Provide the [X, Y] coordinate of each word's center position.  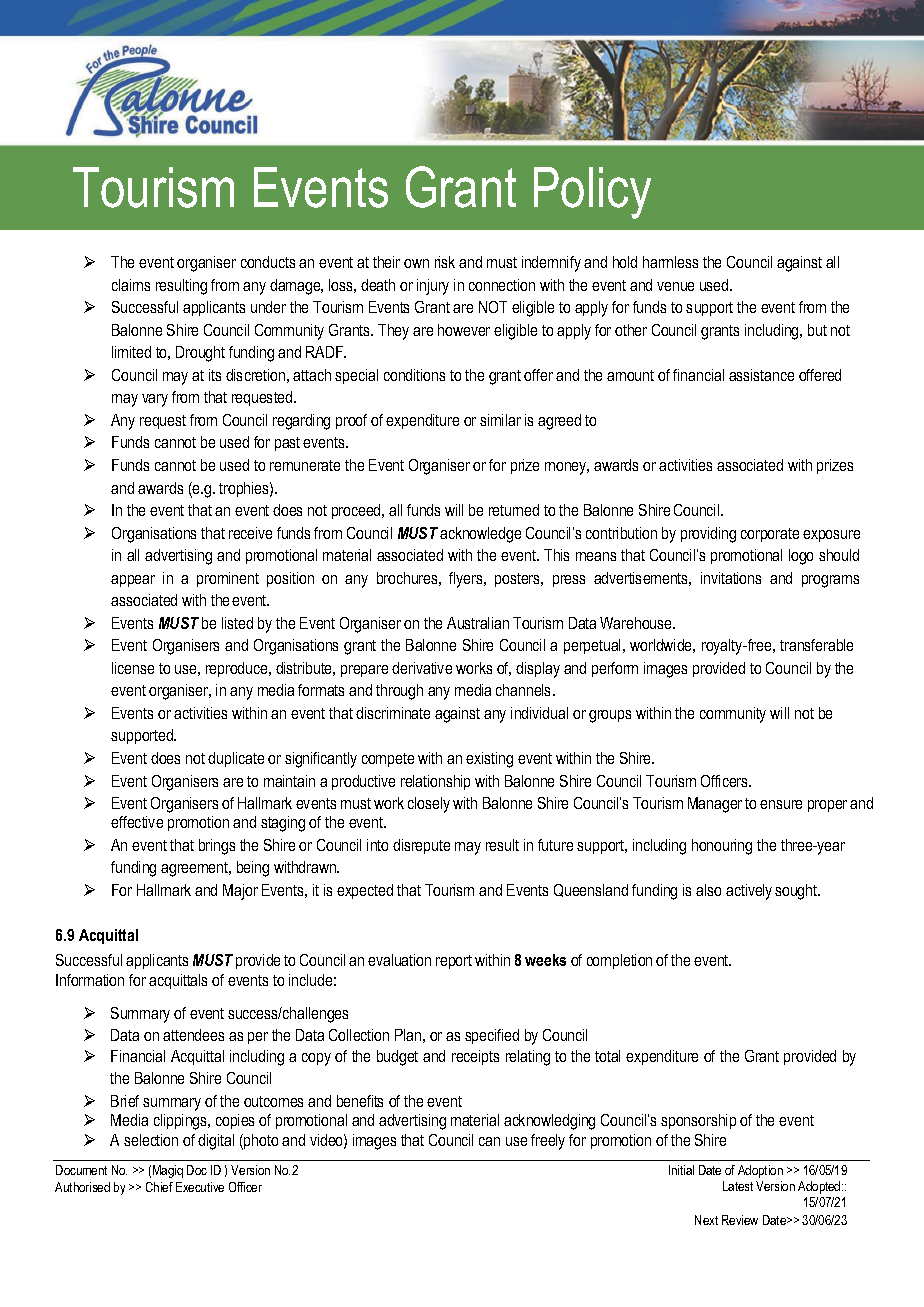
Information [90, 980]
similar [500, 420]
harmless [670, 262]
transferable [816, 645]
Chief [159, 1187]
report [454, 962]
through [399, 692]
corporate [770, 535]
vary [155, 400]
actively [749, 892]
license [133, 668]
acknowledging [549, 1122]
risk [445, 262]
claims [131, 285]
